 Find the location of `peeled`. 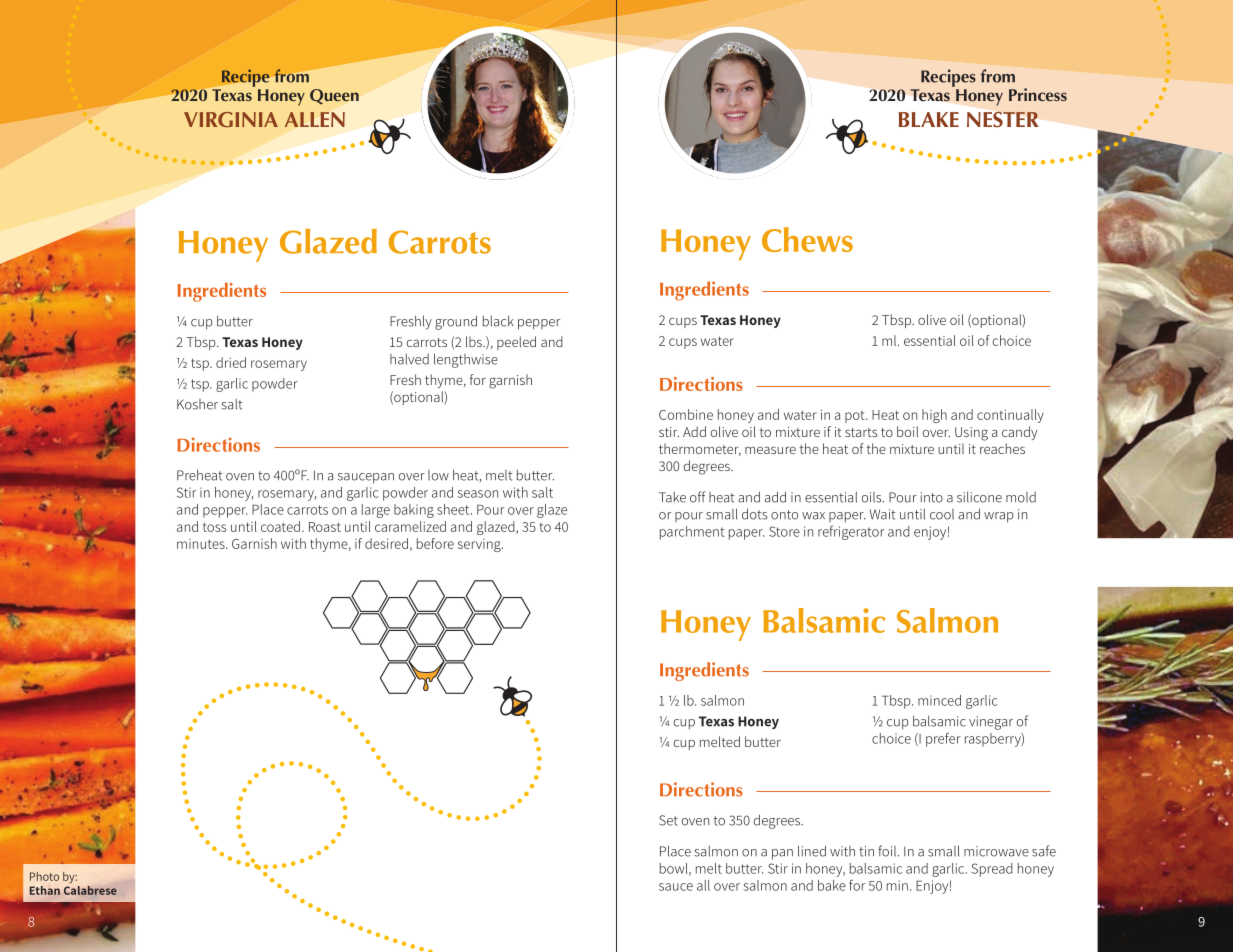

peeled is located at coordinates (516, 343).
